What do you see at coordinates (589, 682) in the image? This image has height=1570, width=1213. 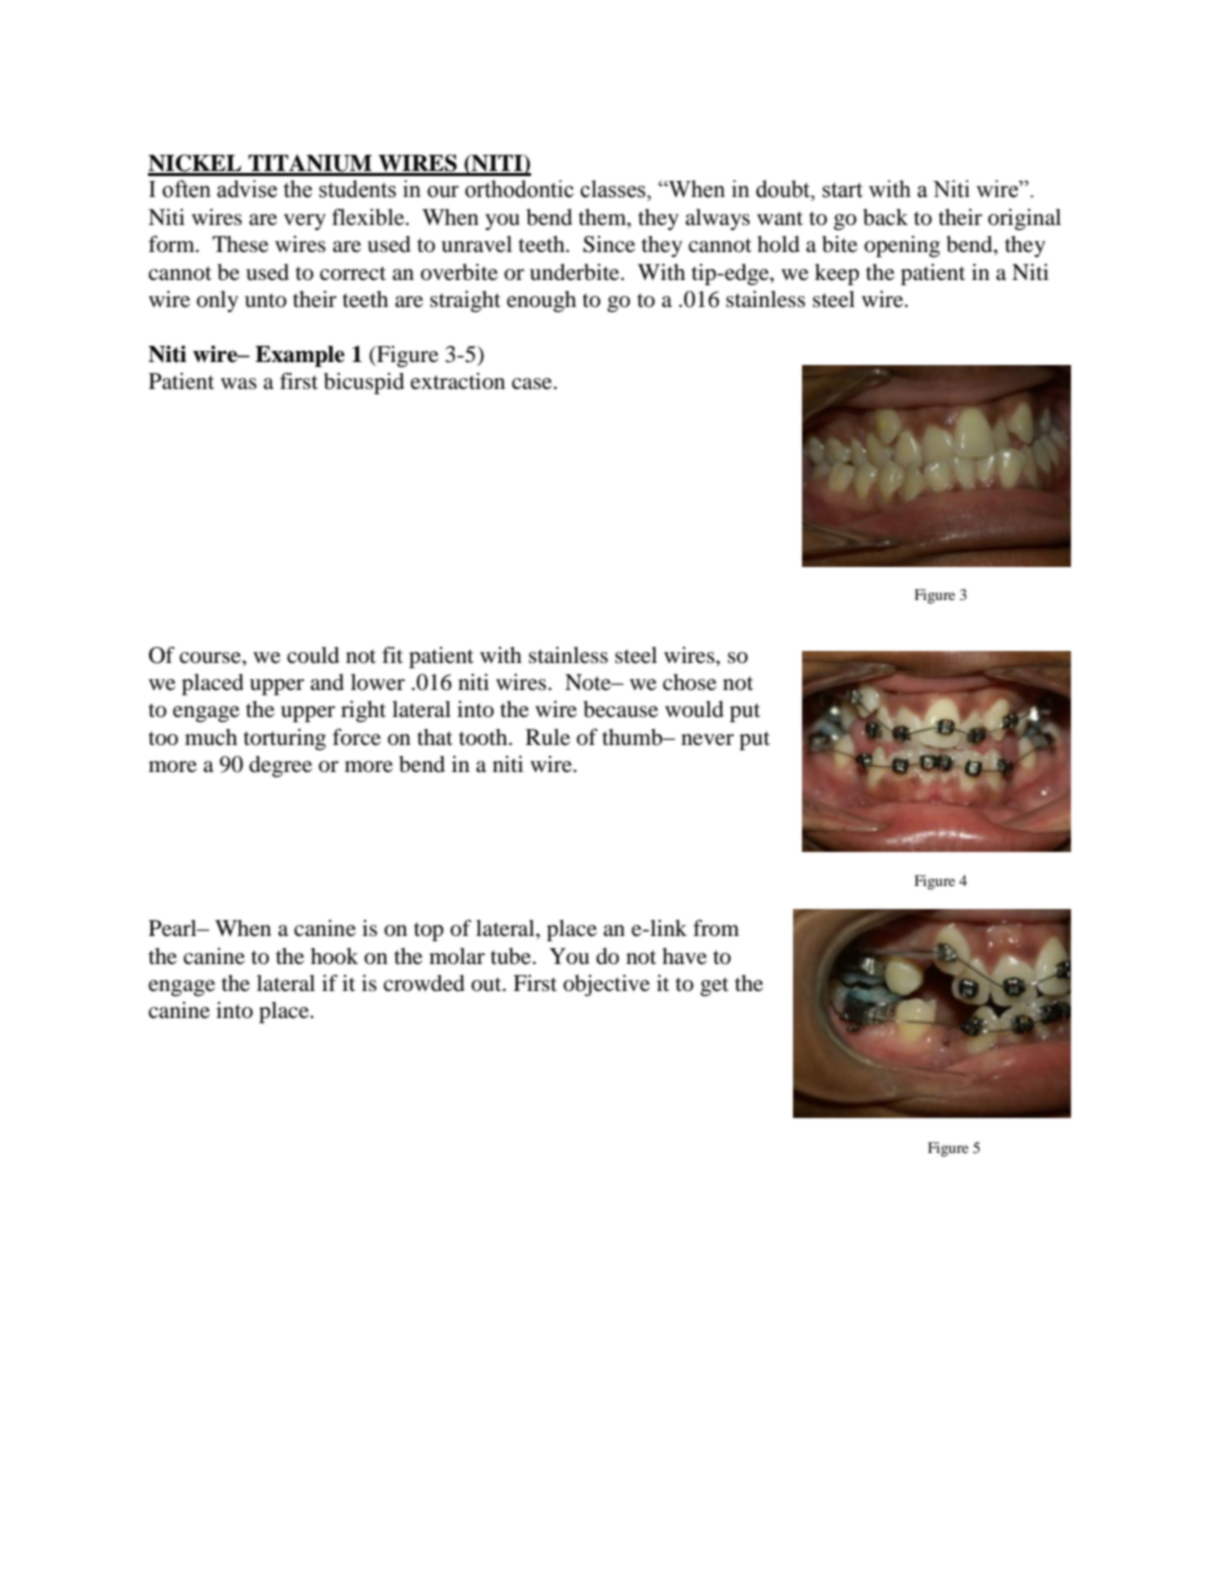 I see `Note` at bounding box center [589, 682].
